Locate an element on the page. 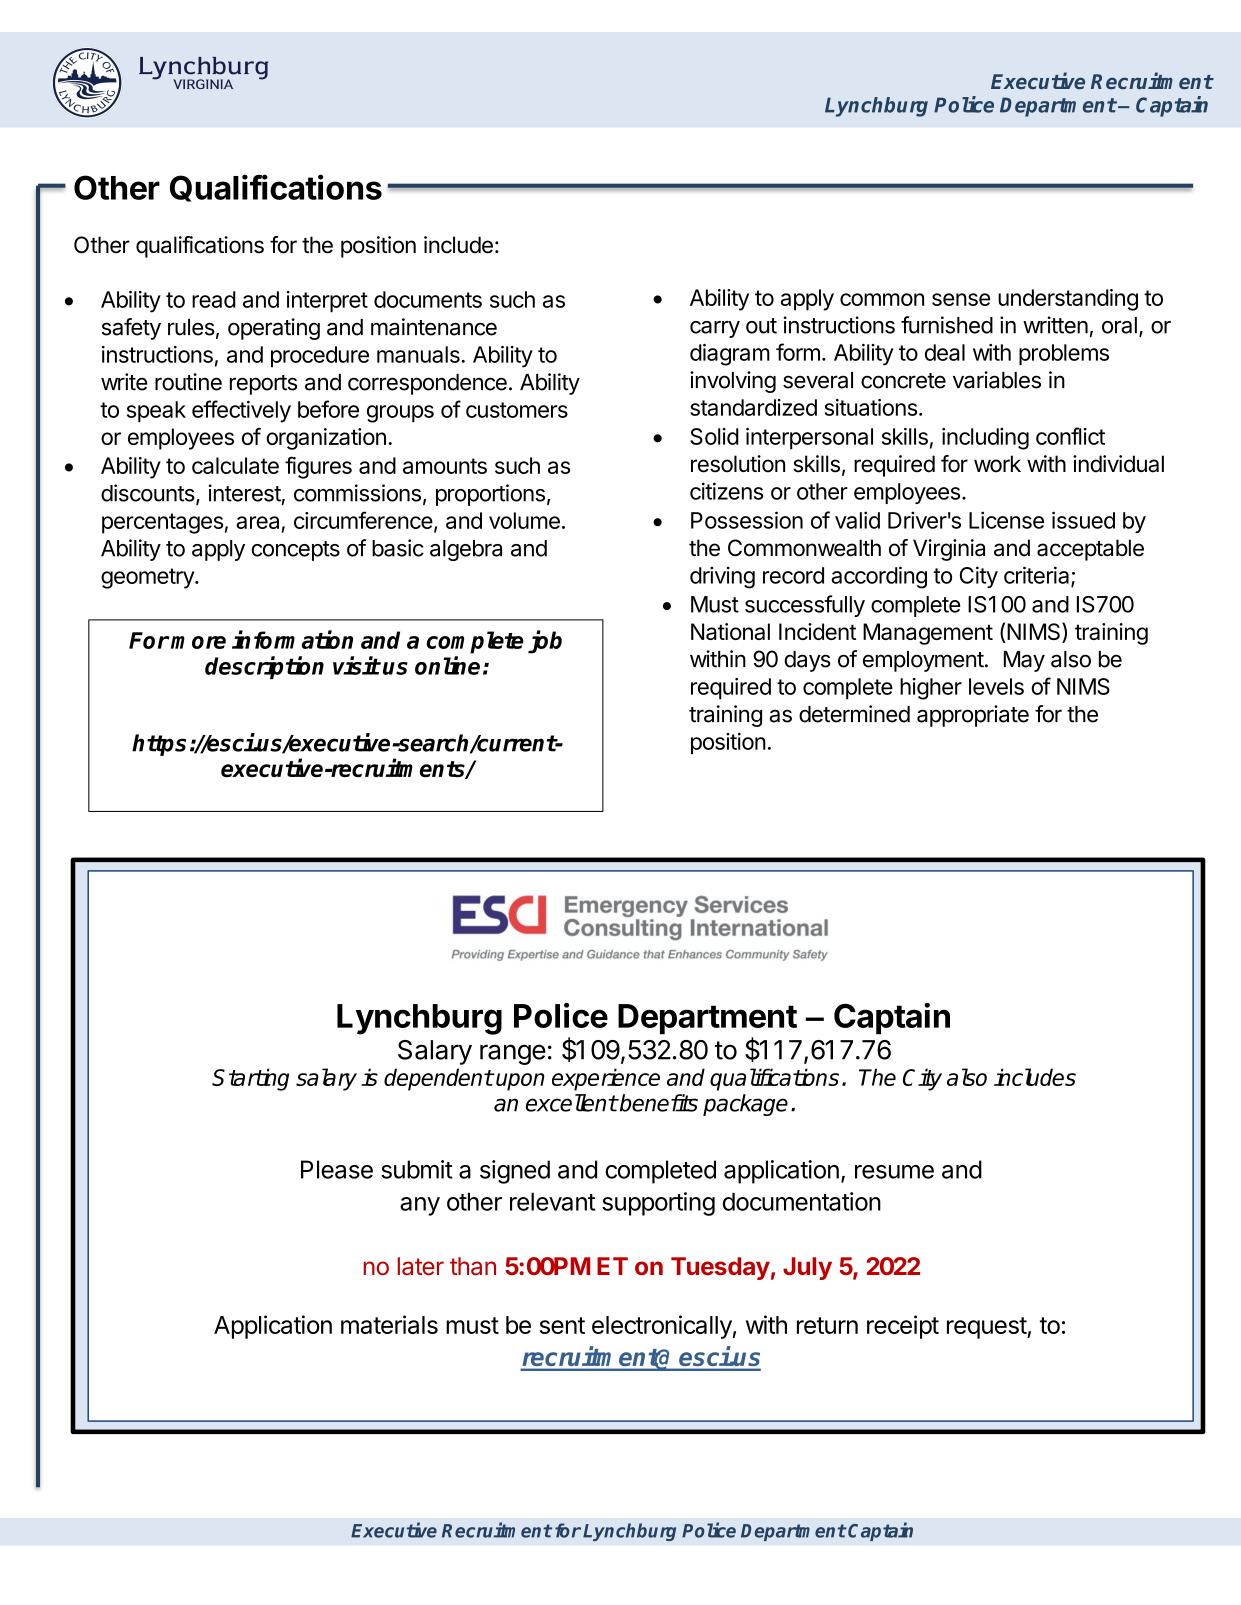  description is located at coordinates (264, 667).
